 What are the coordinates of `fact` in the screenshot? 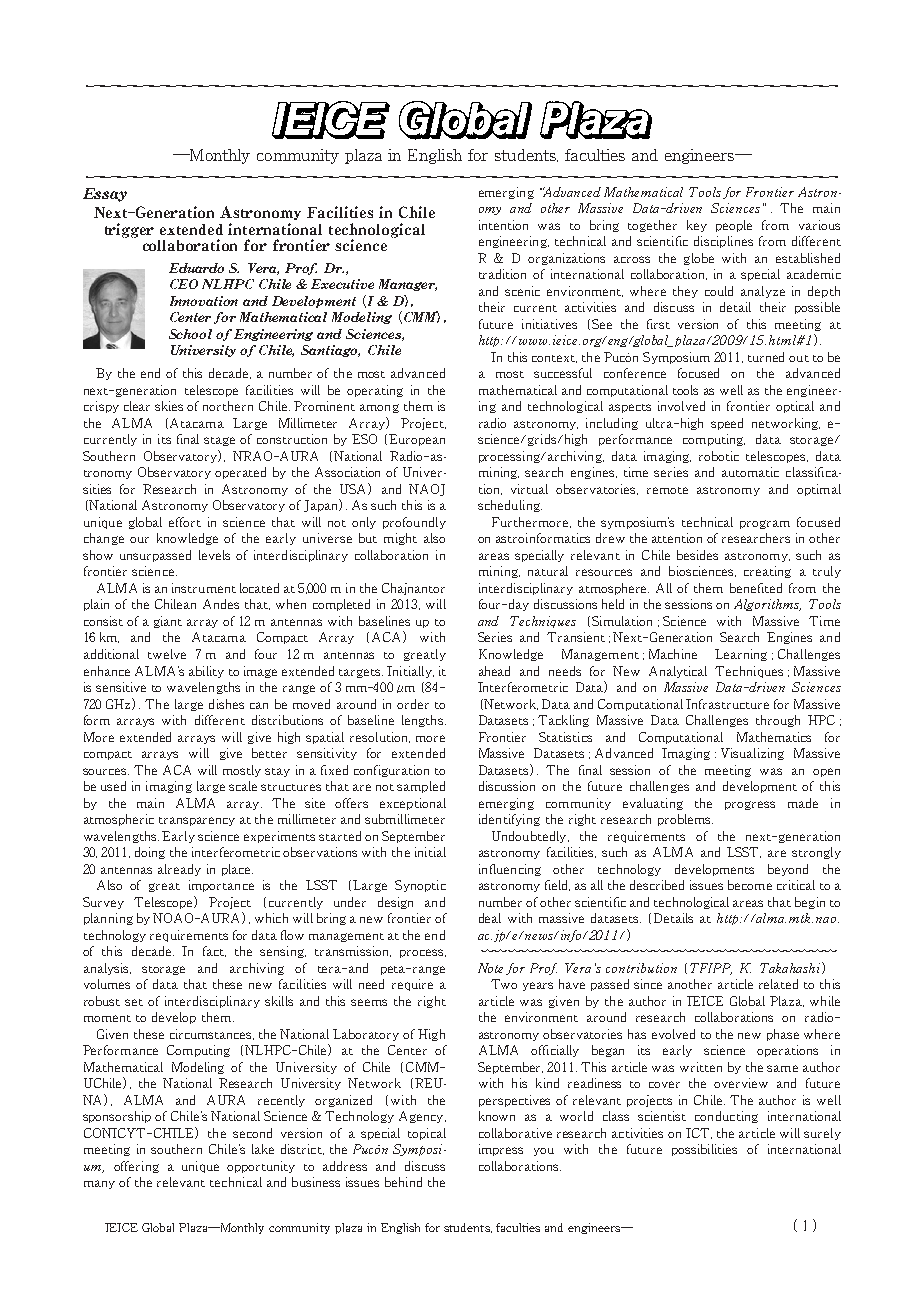 It's located at (214, 951).
